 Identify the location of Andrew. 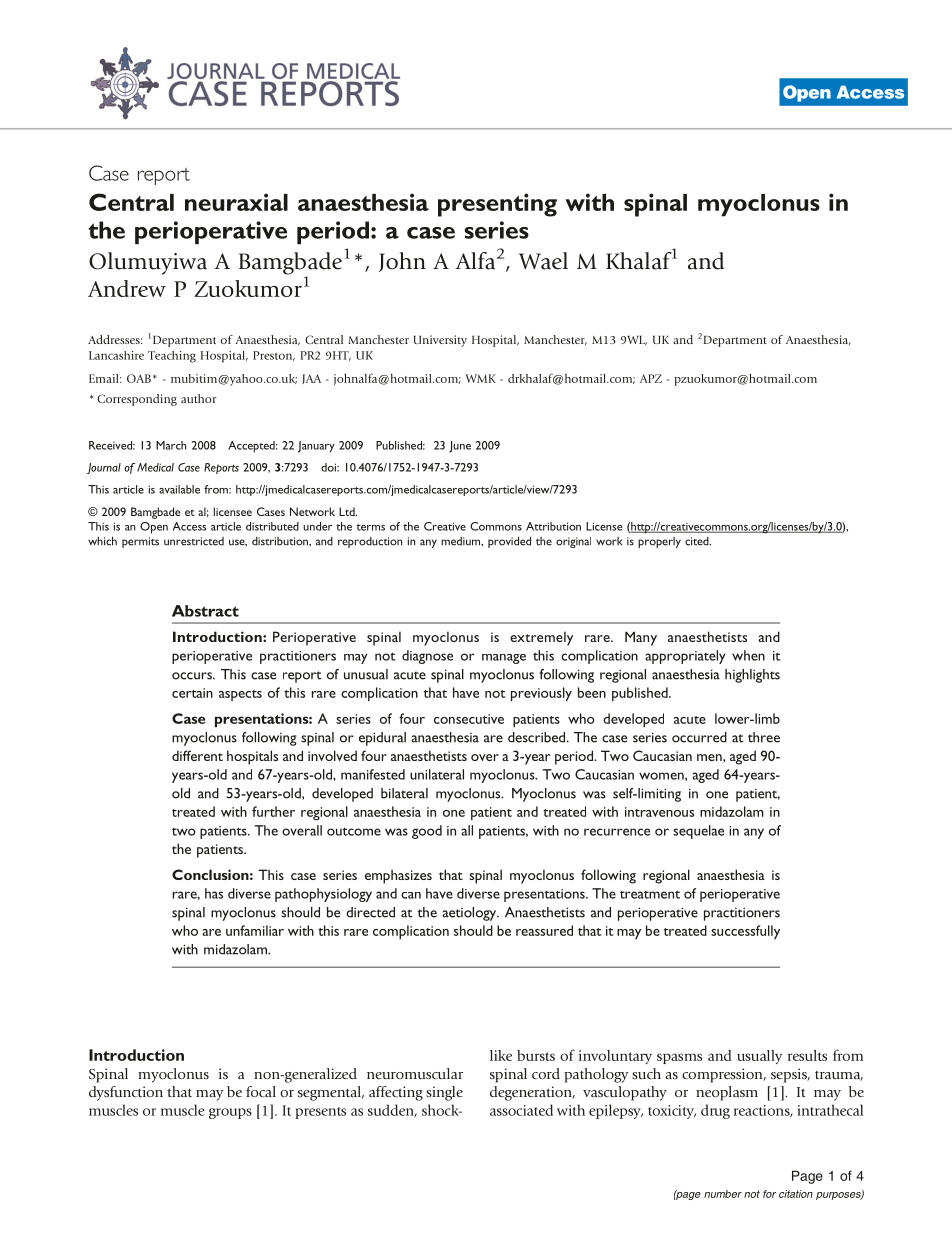
(127, 288).
